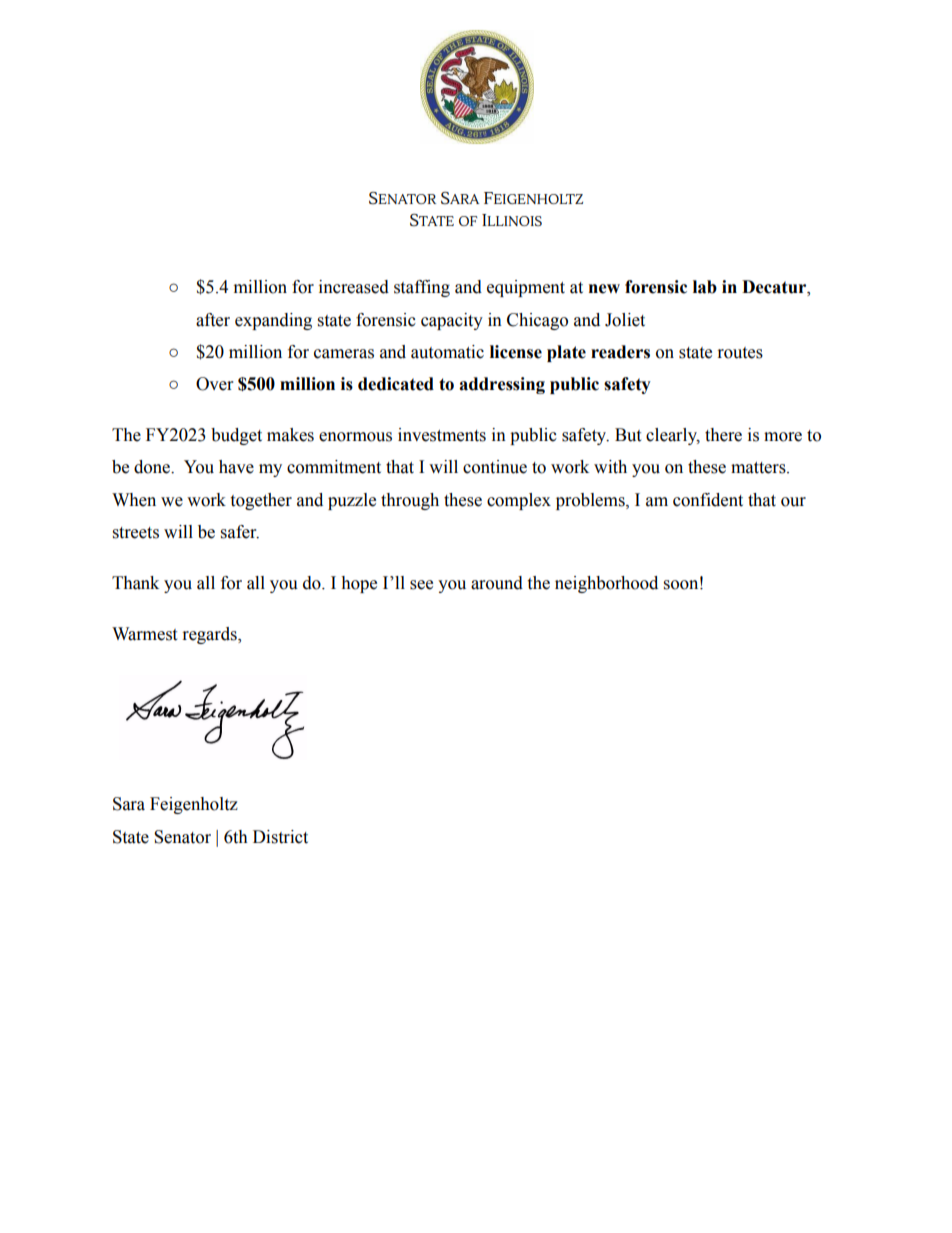 The image size is (952, 1233). Describe the element at coordinates (213, 320) in the screenshot. I see `after` at that location.
